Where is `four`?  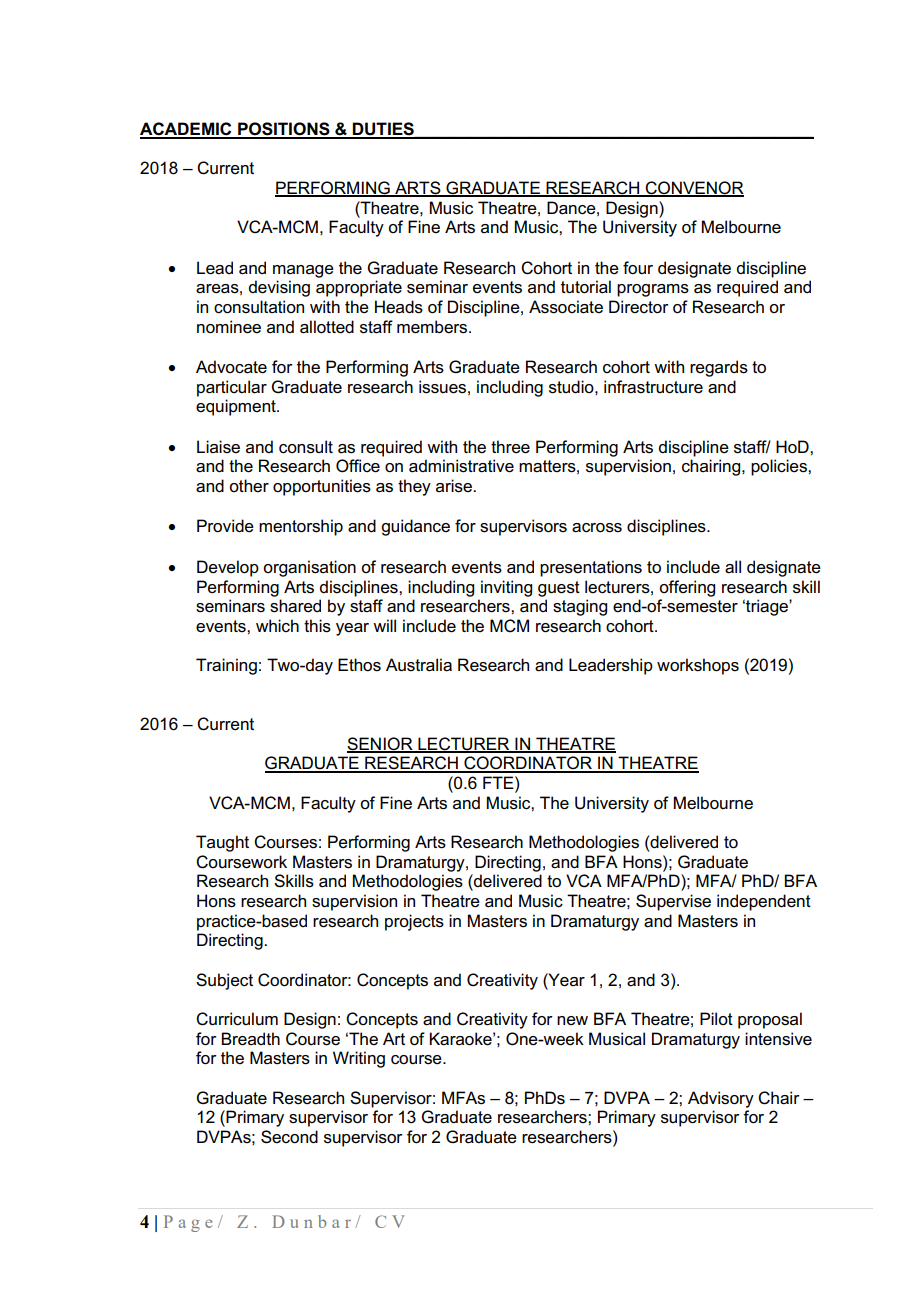 four is located at coordinates (638, 268).
